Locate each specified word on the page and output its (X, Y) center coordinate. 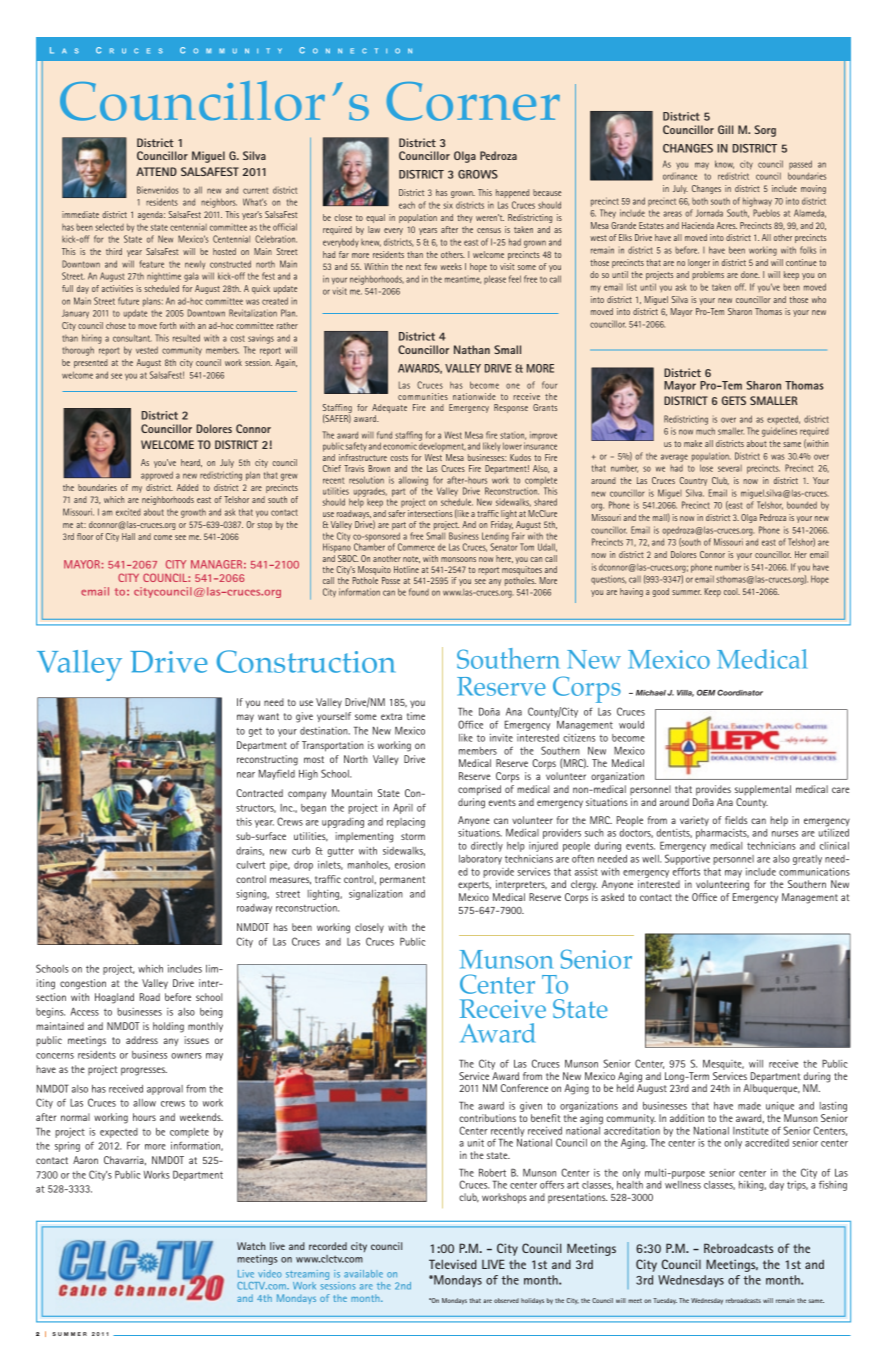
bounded (802, 505)
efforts (686, 871)
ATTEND (156, 171)
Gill (725, 129)
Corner (473, 101)
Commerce (416, 547)
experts (474, 885)
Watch (251, 1246)
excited (128, 512)
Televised (453, 1264)
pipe (280, 866)
